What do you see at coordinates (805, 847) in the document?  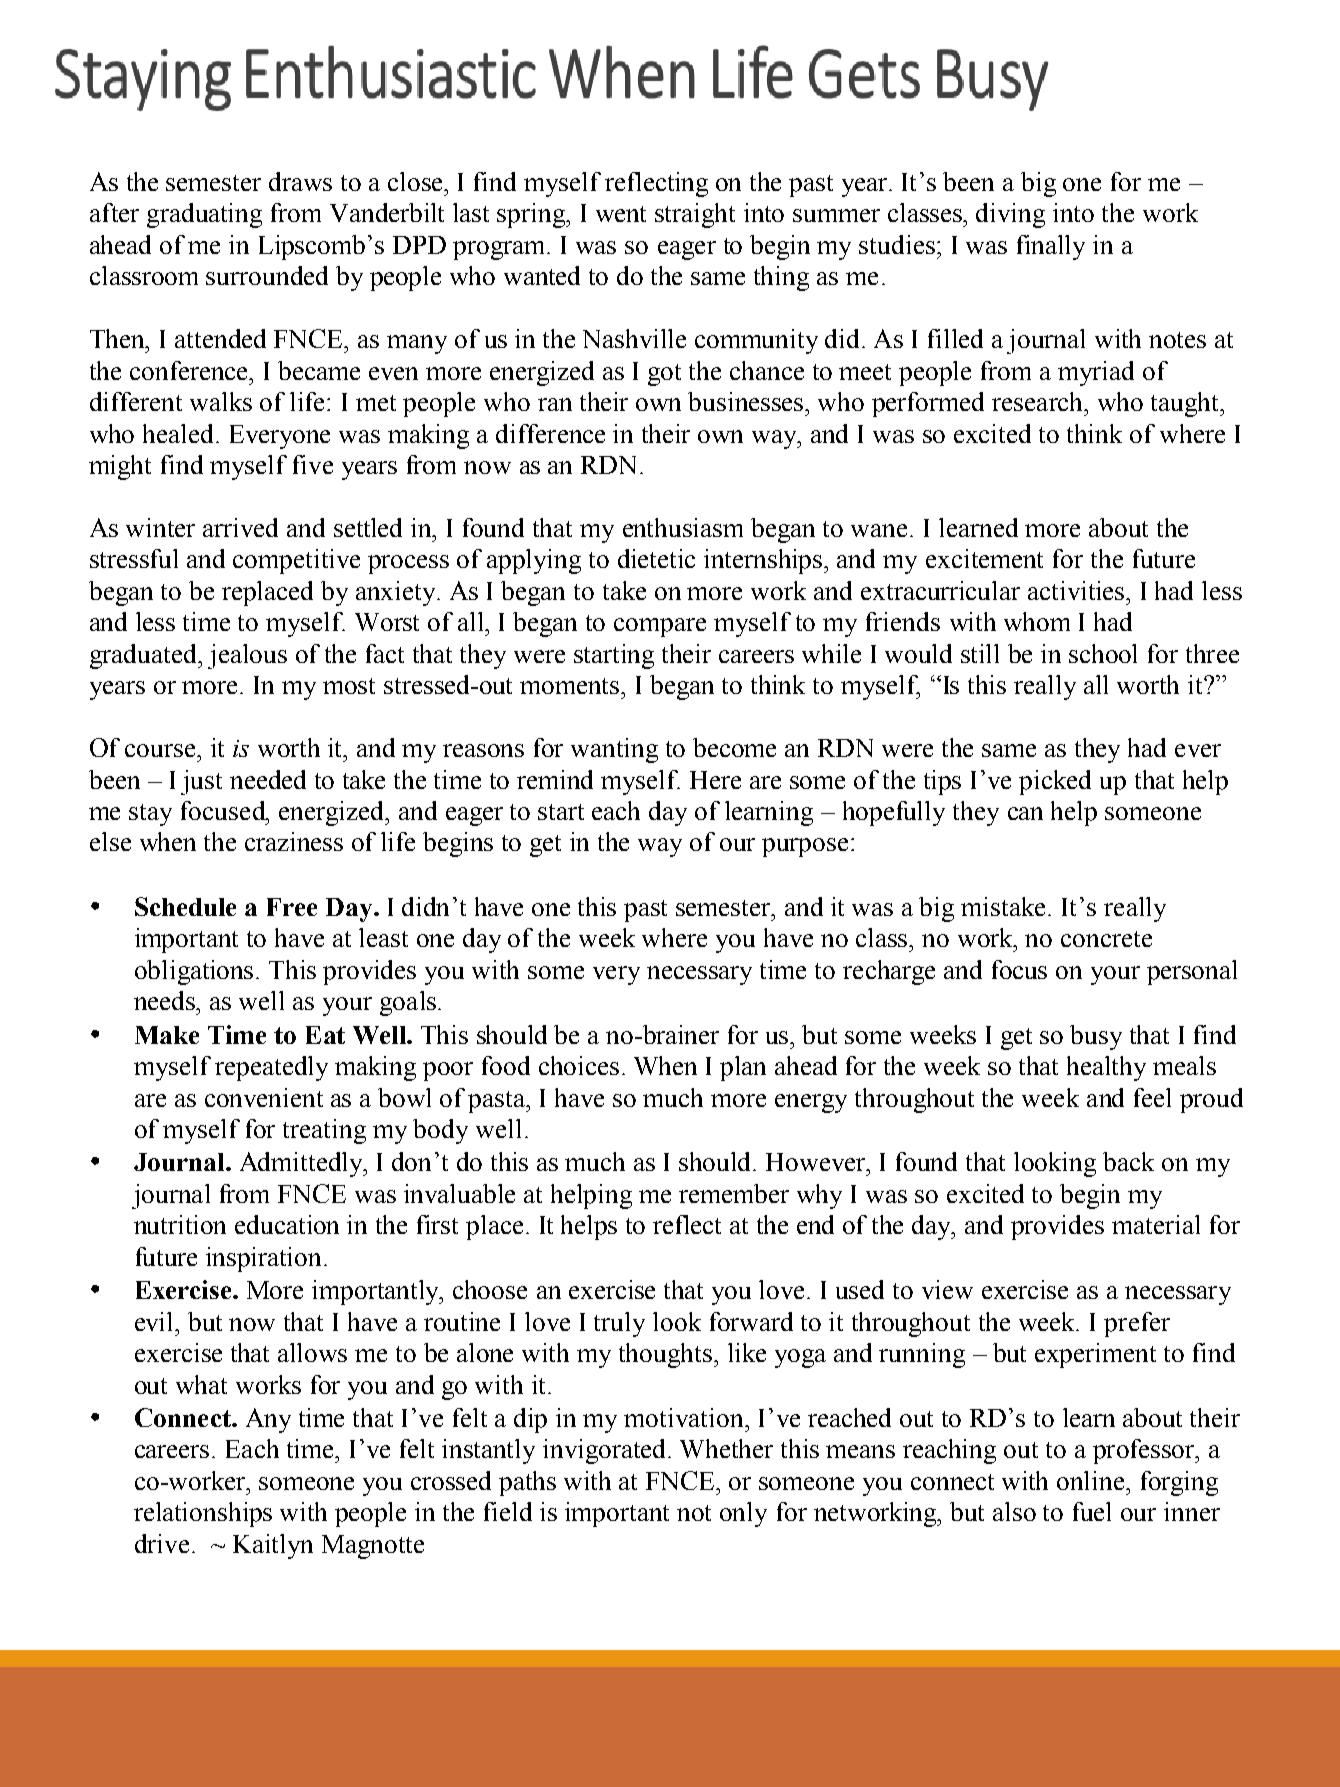 I see `purpose` at bounding box center [805, 847].
